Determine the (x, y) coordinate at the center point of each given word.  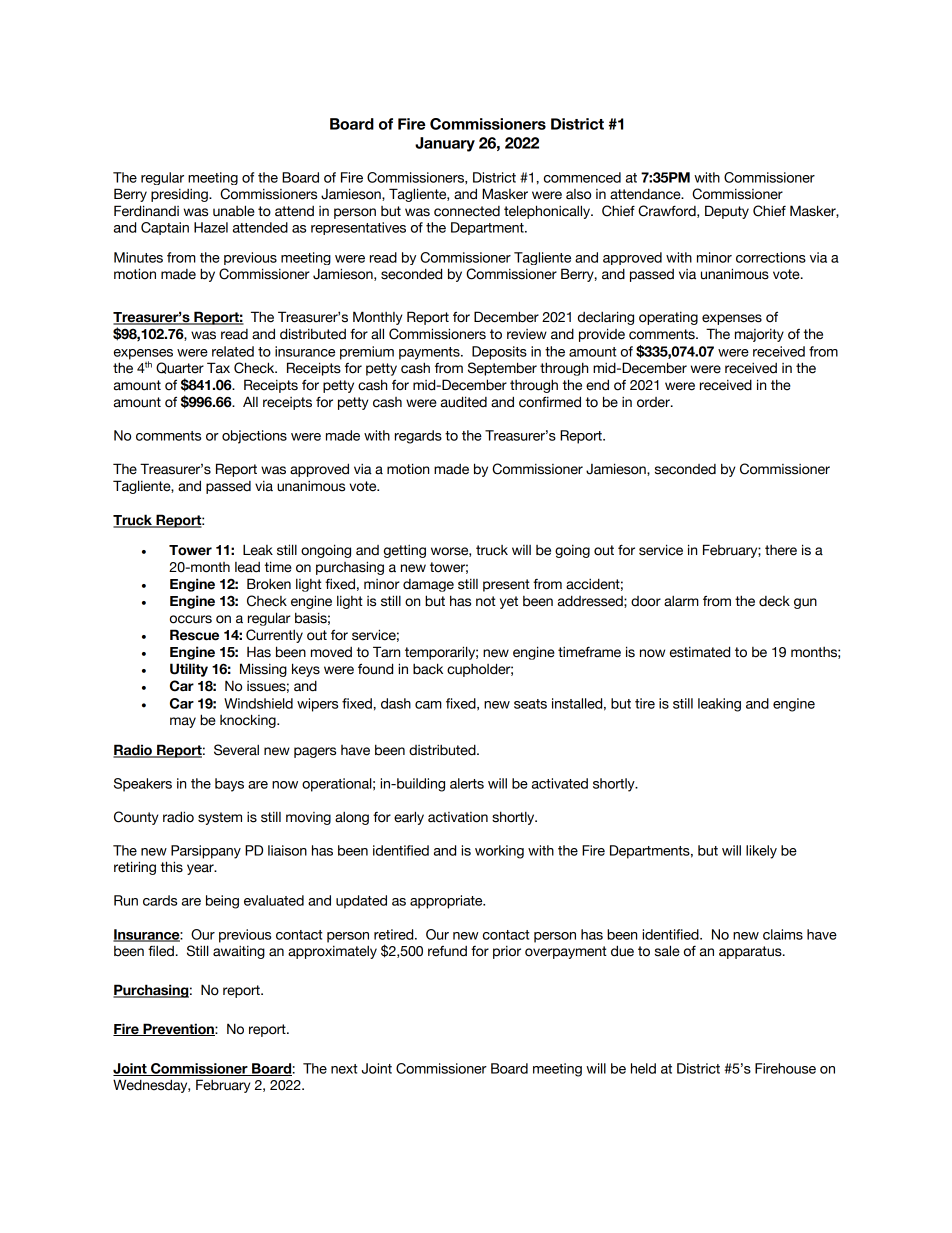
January (445, 144)
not (486, 601)
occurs (191, 619)
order (654, 402)
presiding (180, 195)
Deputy (727, 212)
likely (761, 852)
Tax (218, 368)
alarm (681, 601)
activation (458, 817)
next (344, 1069)
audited (464, 402)
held (643, 1068)
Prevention (178, 1029)
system (220, 818)
